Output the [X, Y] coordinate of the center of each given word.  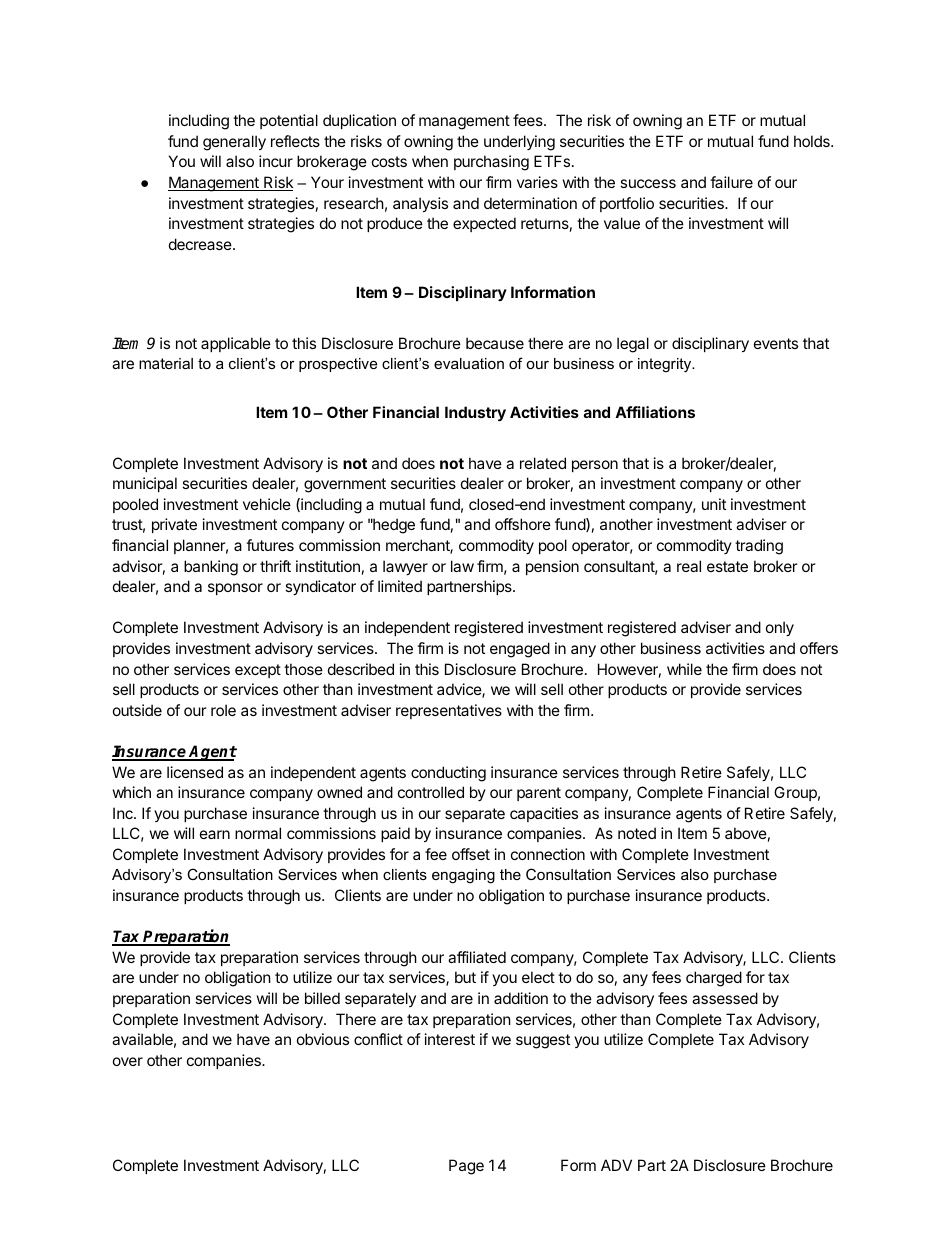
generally [234, 143]
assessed [725, 998]
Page [466, 1167]
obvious [323, 1039]
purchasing [491, 163]
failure [731, 182]
